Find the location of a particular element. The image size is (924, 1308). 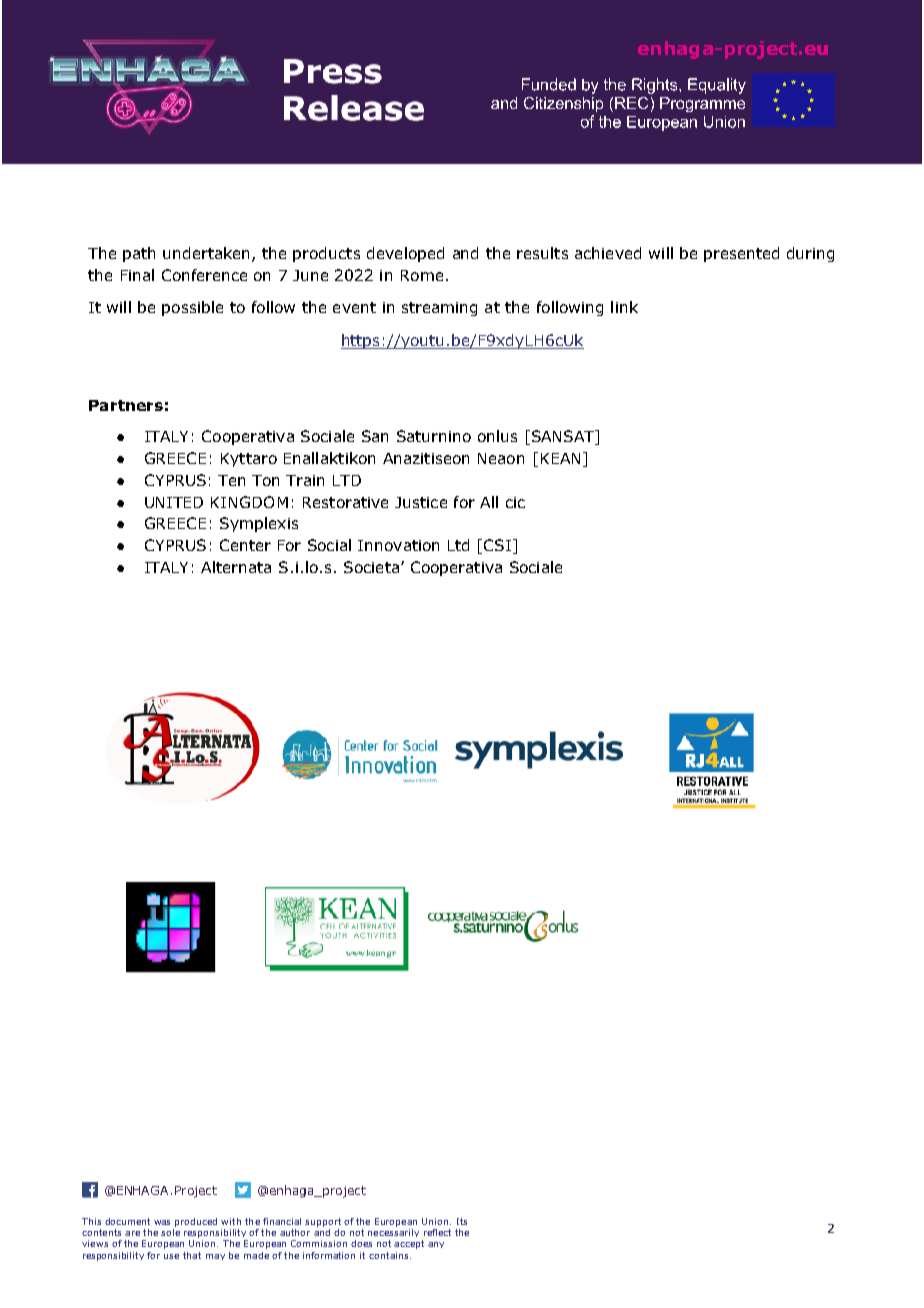

was is located at coordinates (162, 1222).
